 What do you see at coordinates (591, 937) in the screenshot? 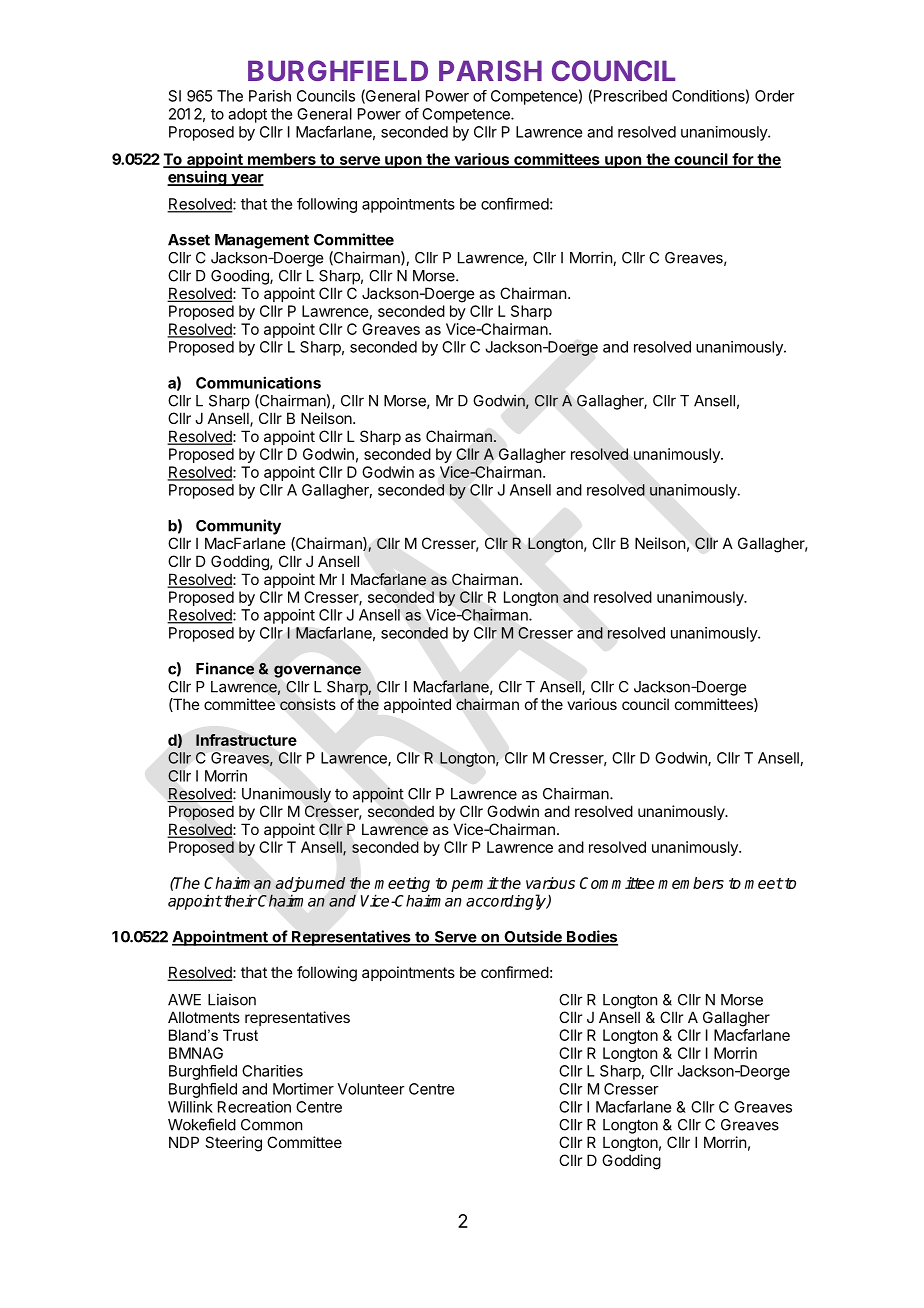
I see `Bodies` at bounding box center [591, 937].
